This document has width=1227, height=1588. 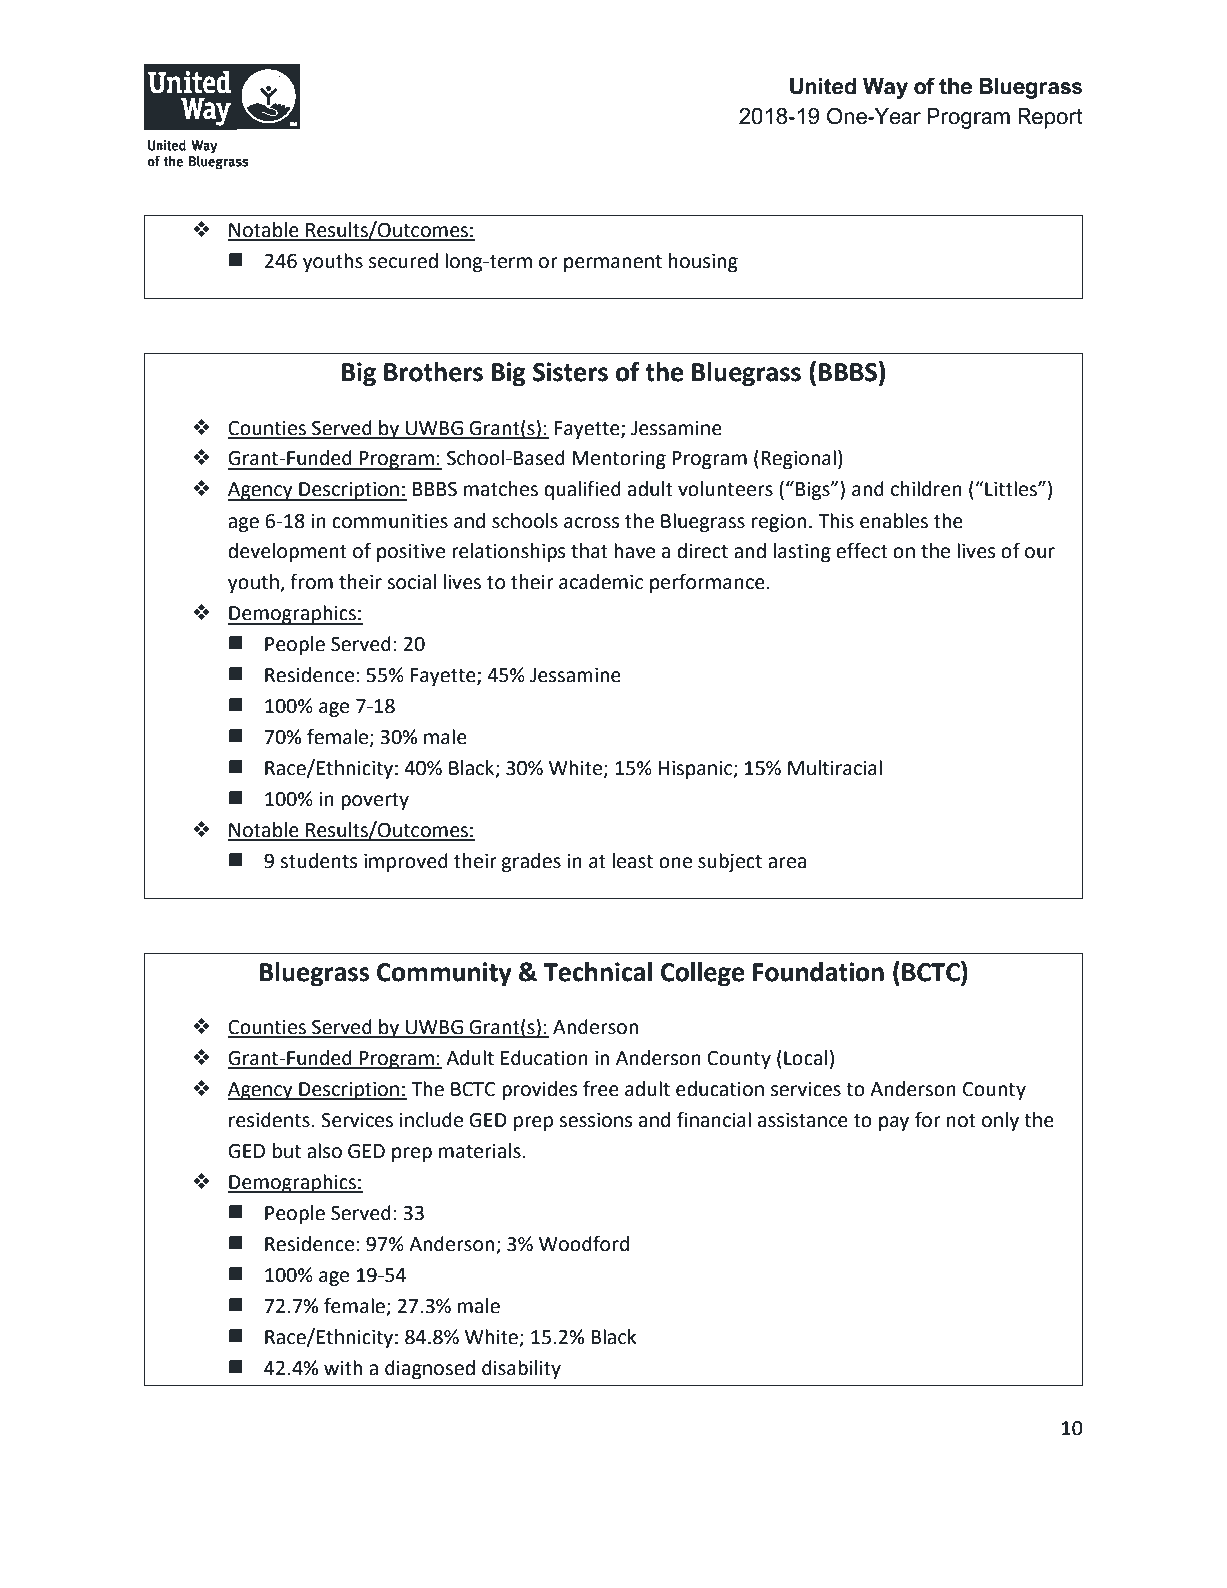 I want to click on least, so click(x=633, y=861).
